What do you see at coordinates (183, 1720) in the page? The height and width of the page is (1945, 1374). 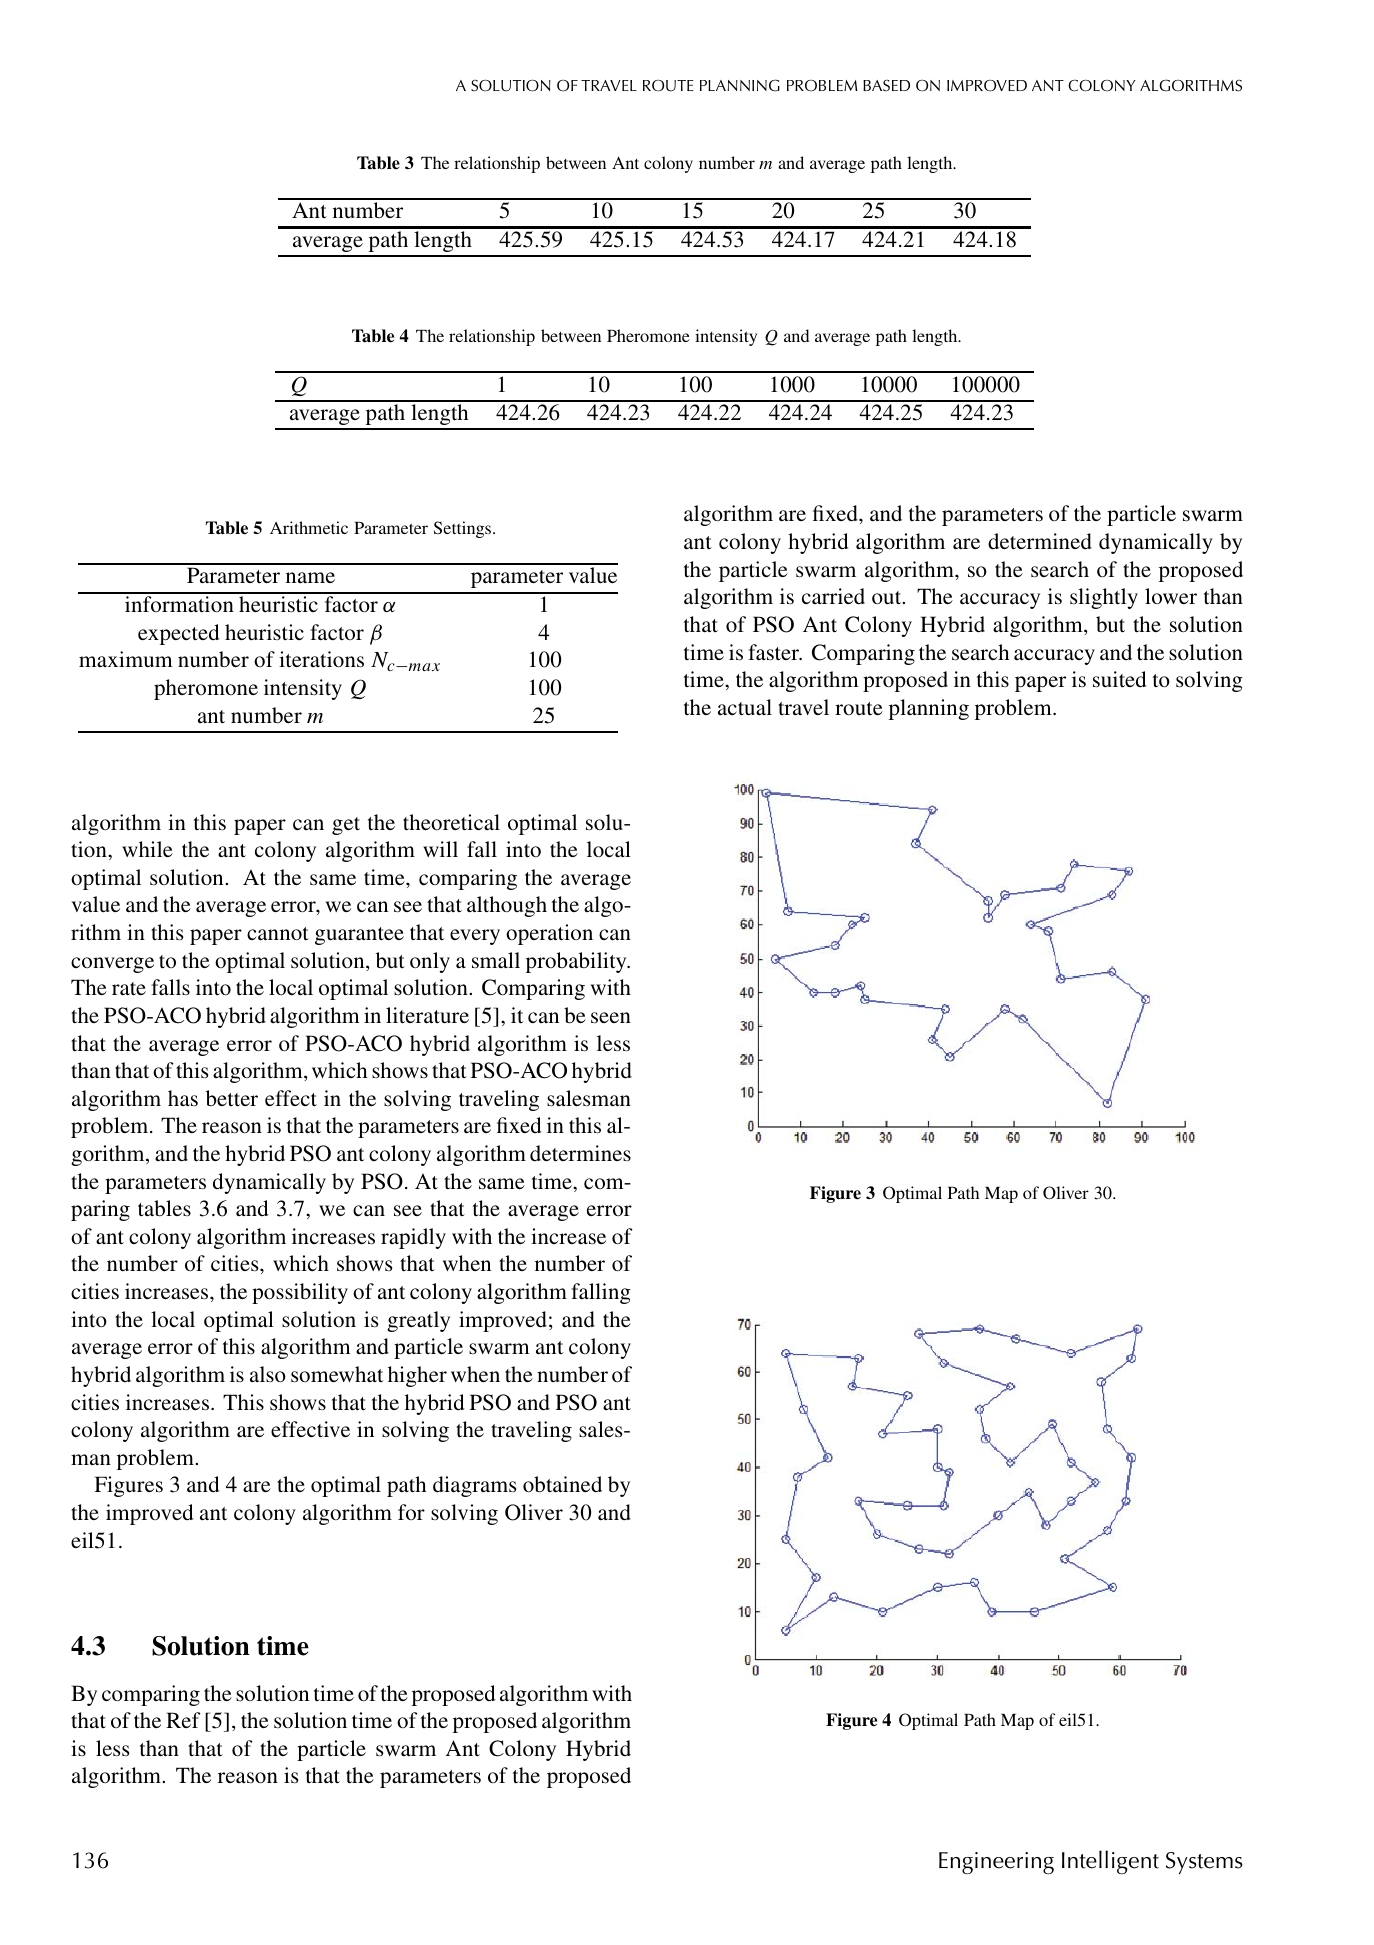 I see `Ref` at bounding box center [183, 1720].
